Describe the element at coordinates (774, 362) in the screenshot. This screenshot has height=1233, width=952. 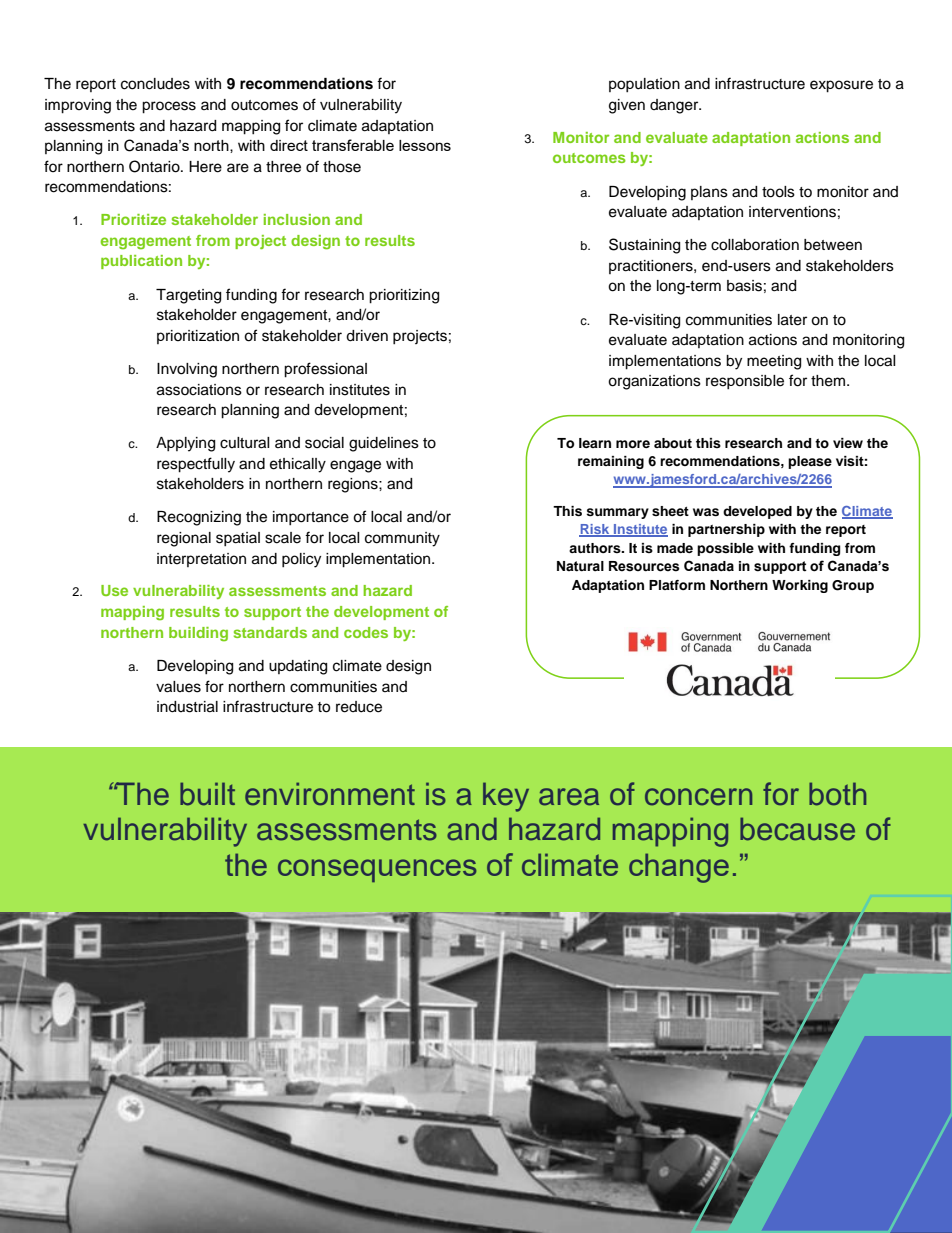
I see `meeting` at that location.
